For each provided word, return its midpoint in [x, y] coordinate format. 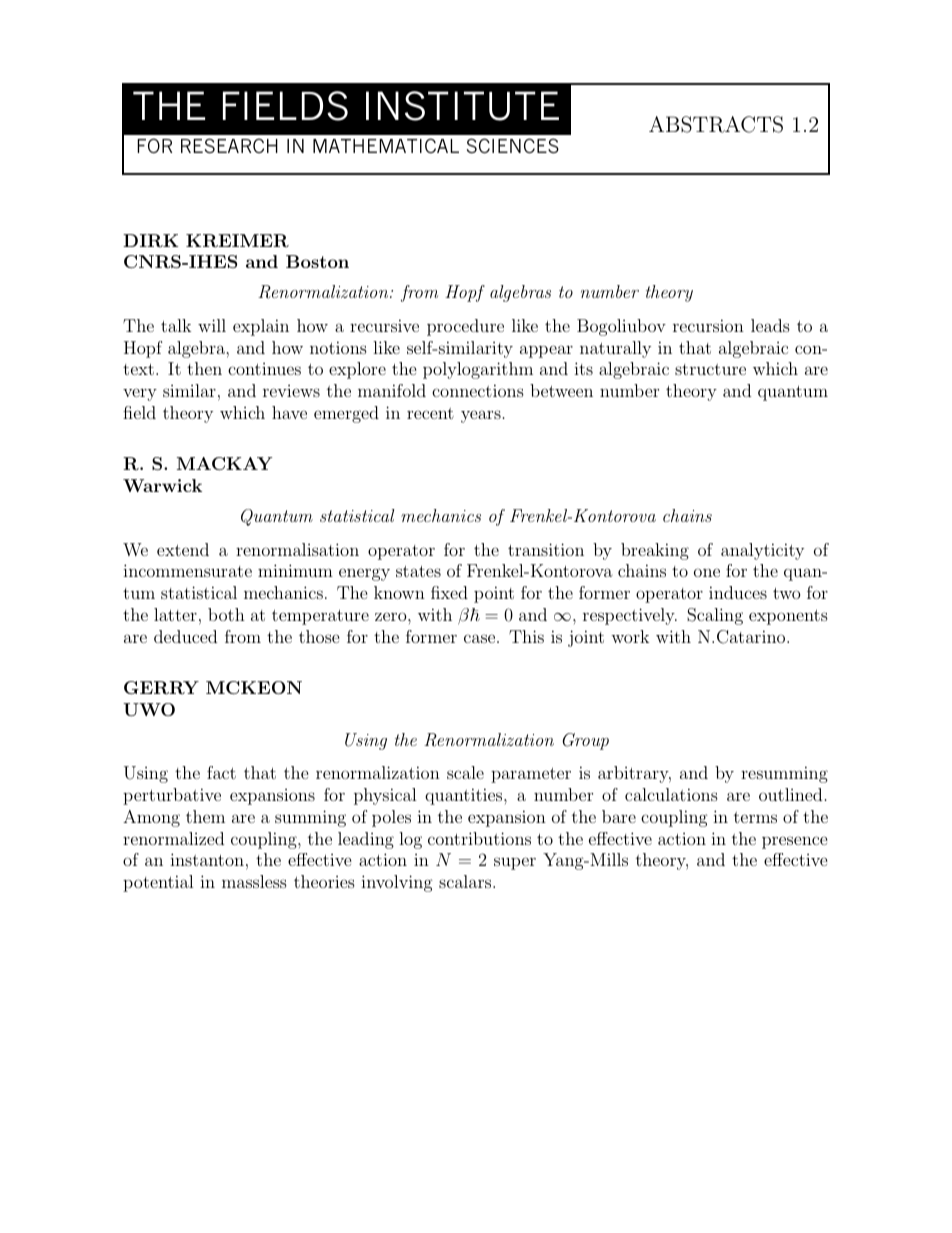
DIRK [150, 241]
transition [546, 549]
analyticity [762, 551]
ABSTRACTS [716, 124]
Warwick [162, 485]
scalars [466, 881]
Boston [317, 261]
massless [254, 881]
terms [755, 817]
